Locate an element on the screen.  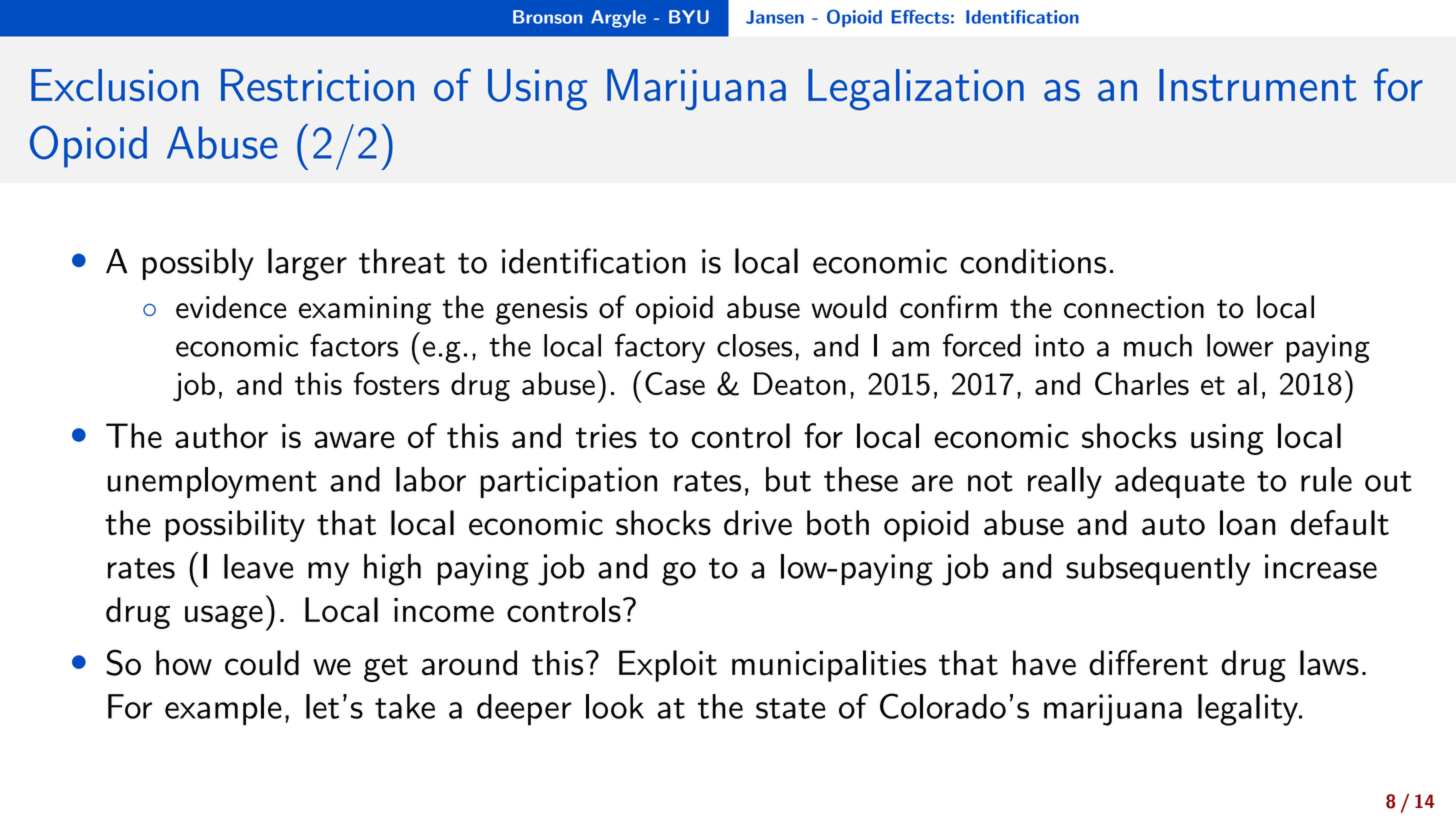
closes is located at coordinates (754, 345).
